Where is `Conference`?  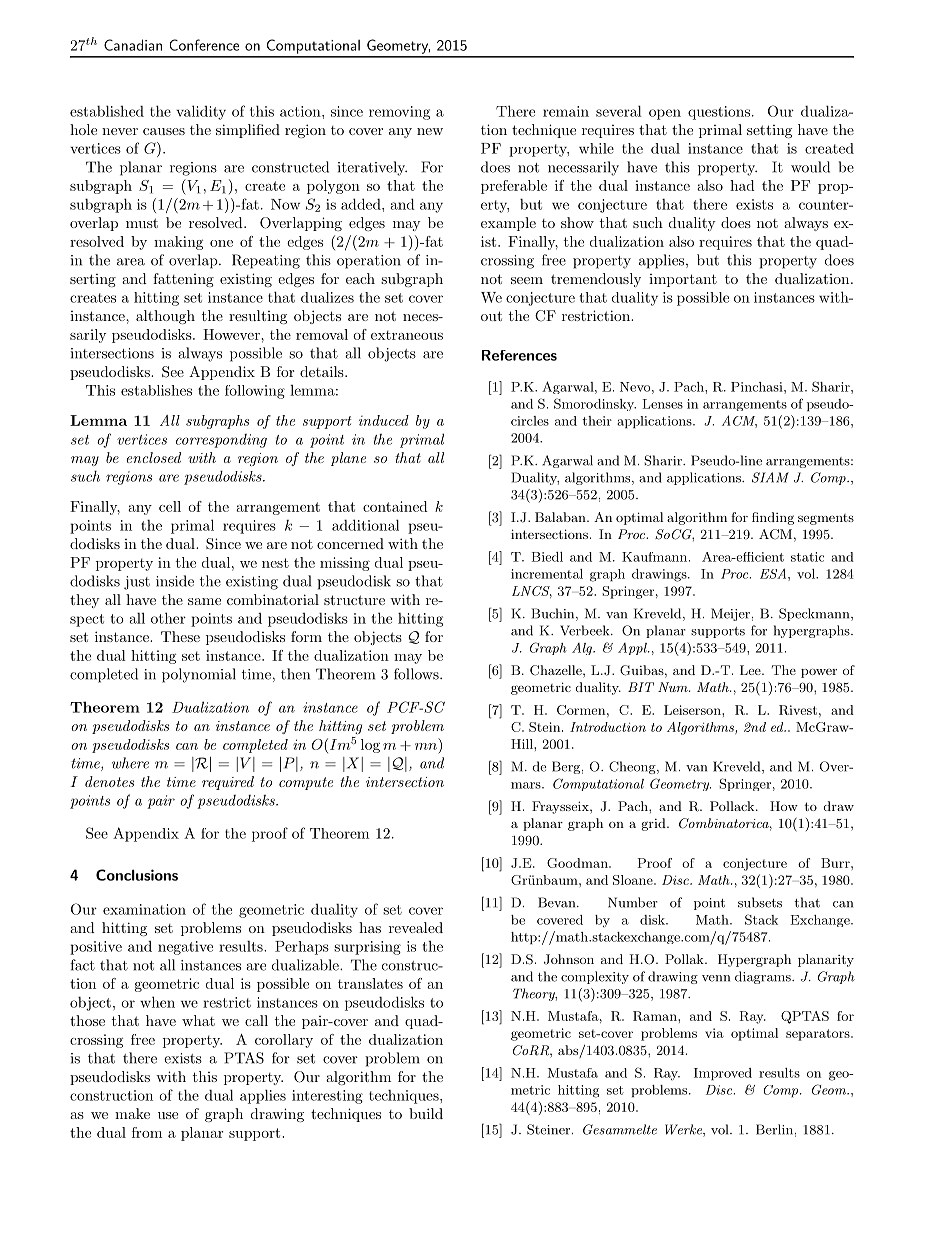 Conference is located at coordinates (204, 45).
